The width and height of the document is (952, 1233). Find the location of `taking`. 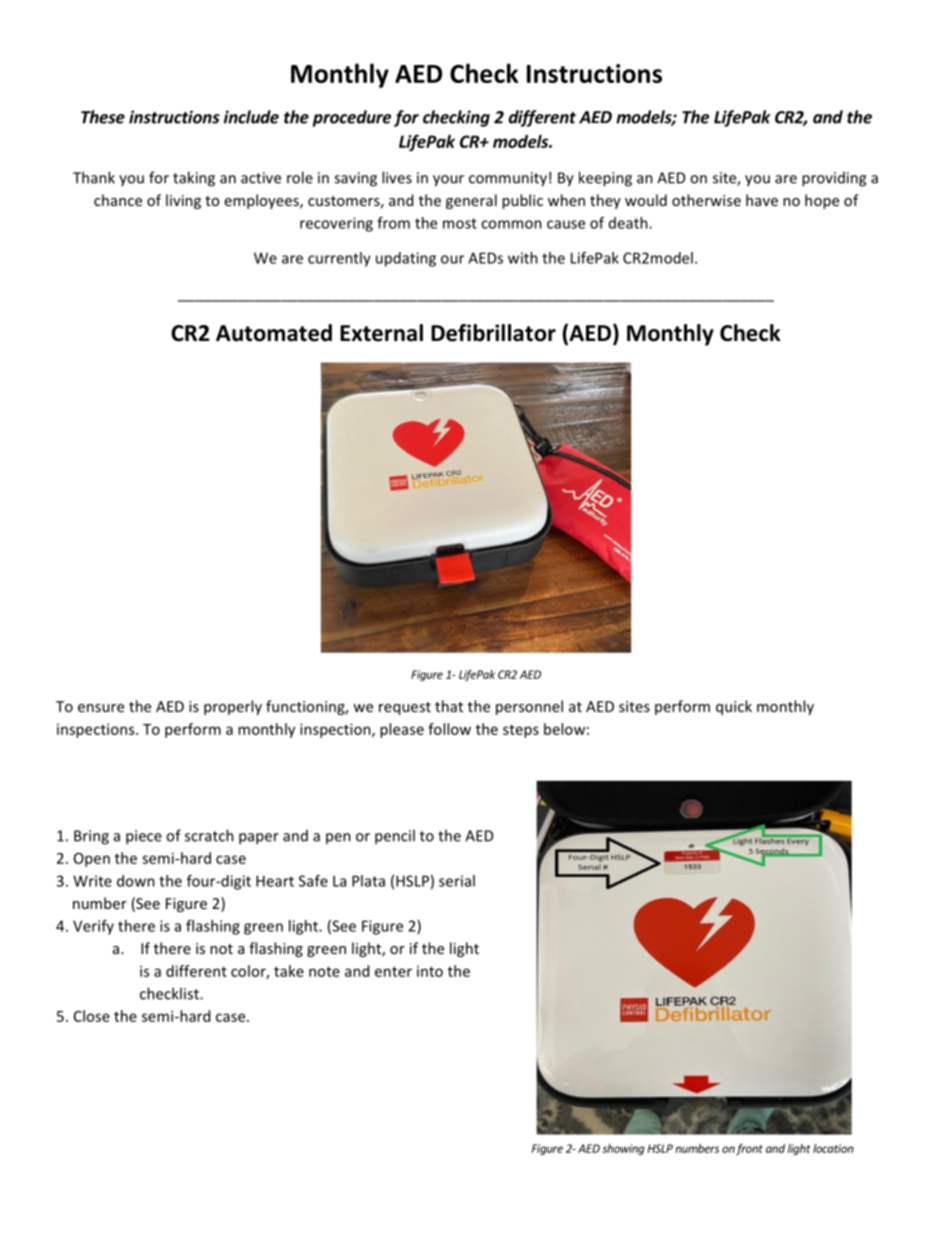

taking is located at coordinates (194, 179).
